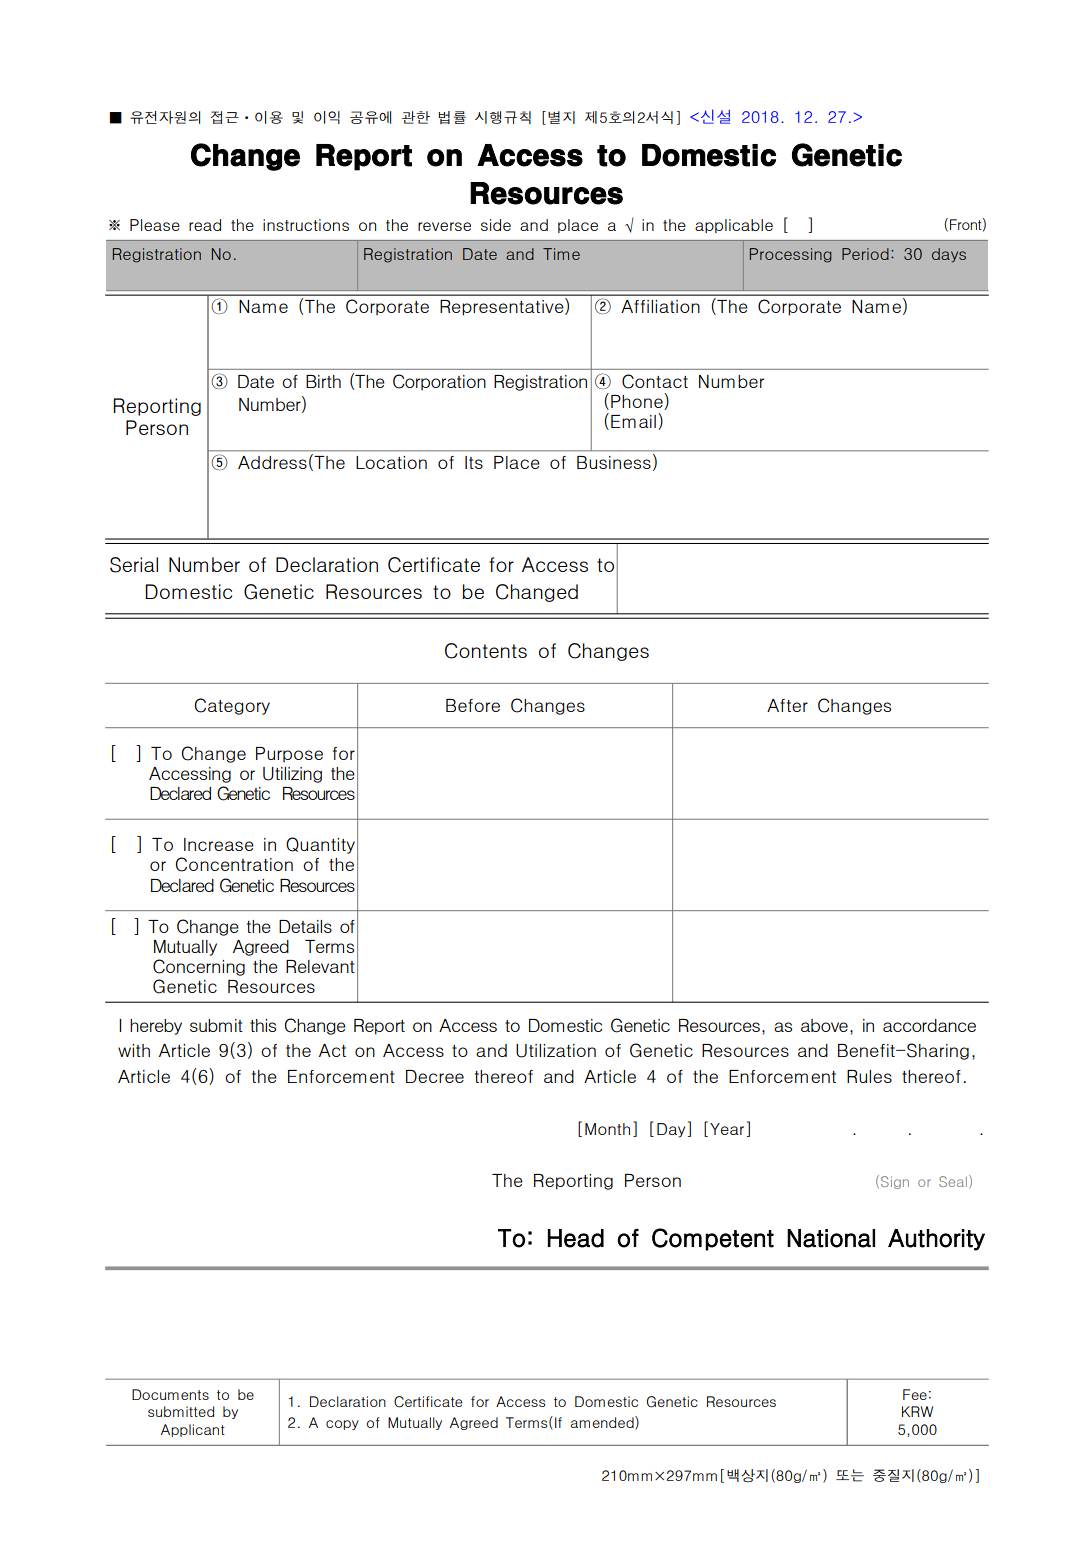  What do you see at coordinates (607, 1129) in the page?
I see `Month` at bounding box center [607, 1129].
